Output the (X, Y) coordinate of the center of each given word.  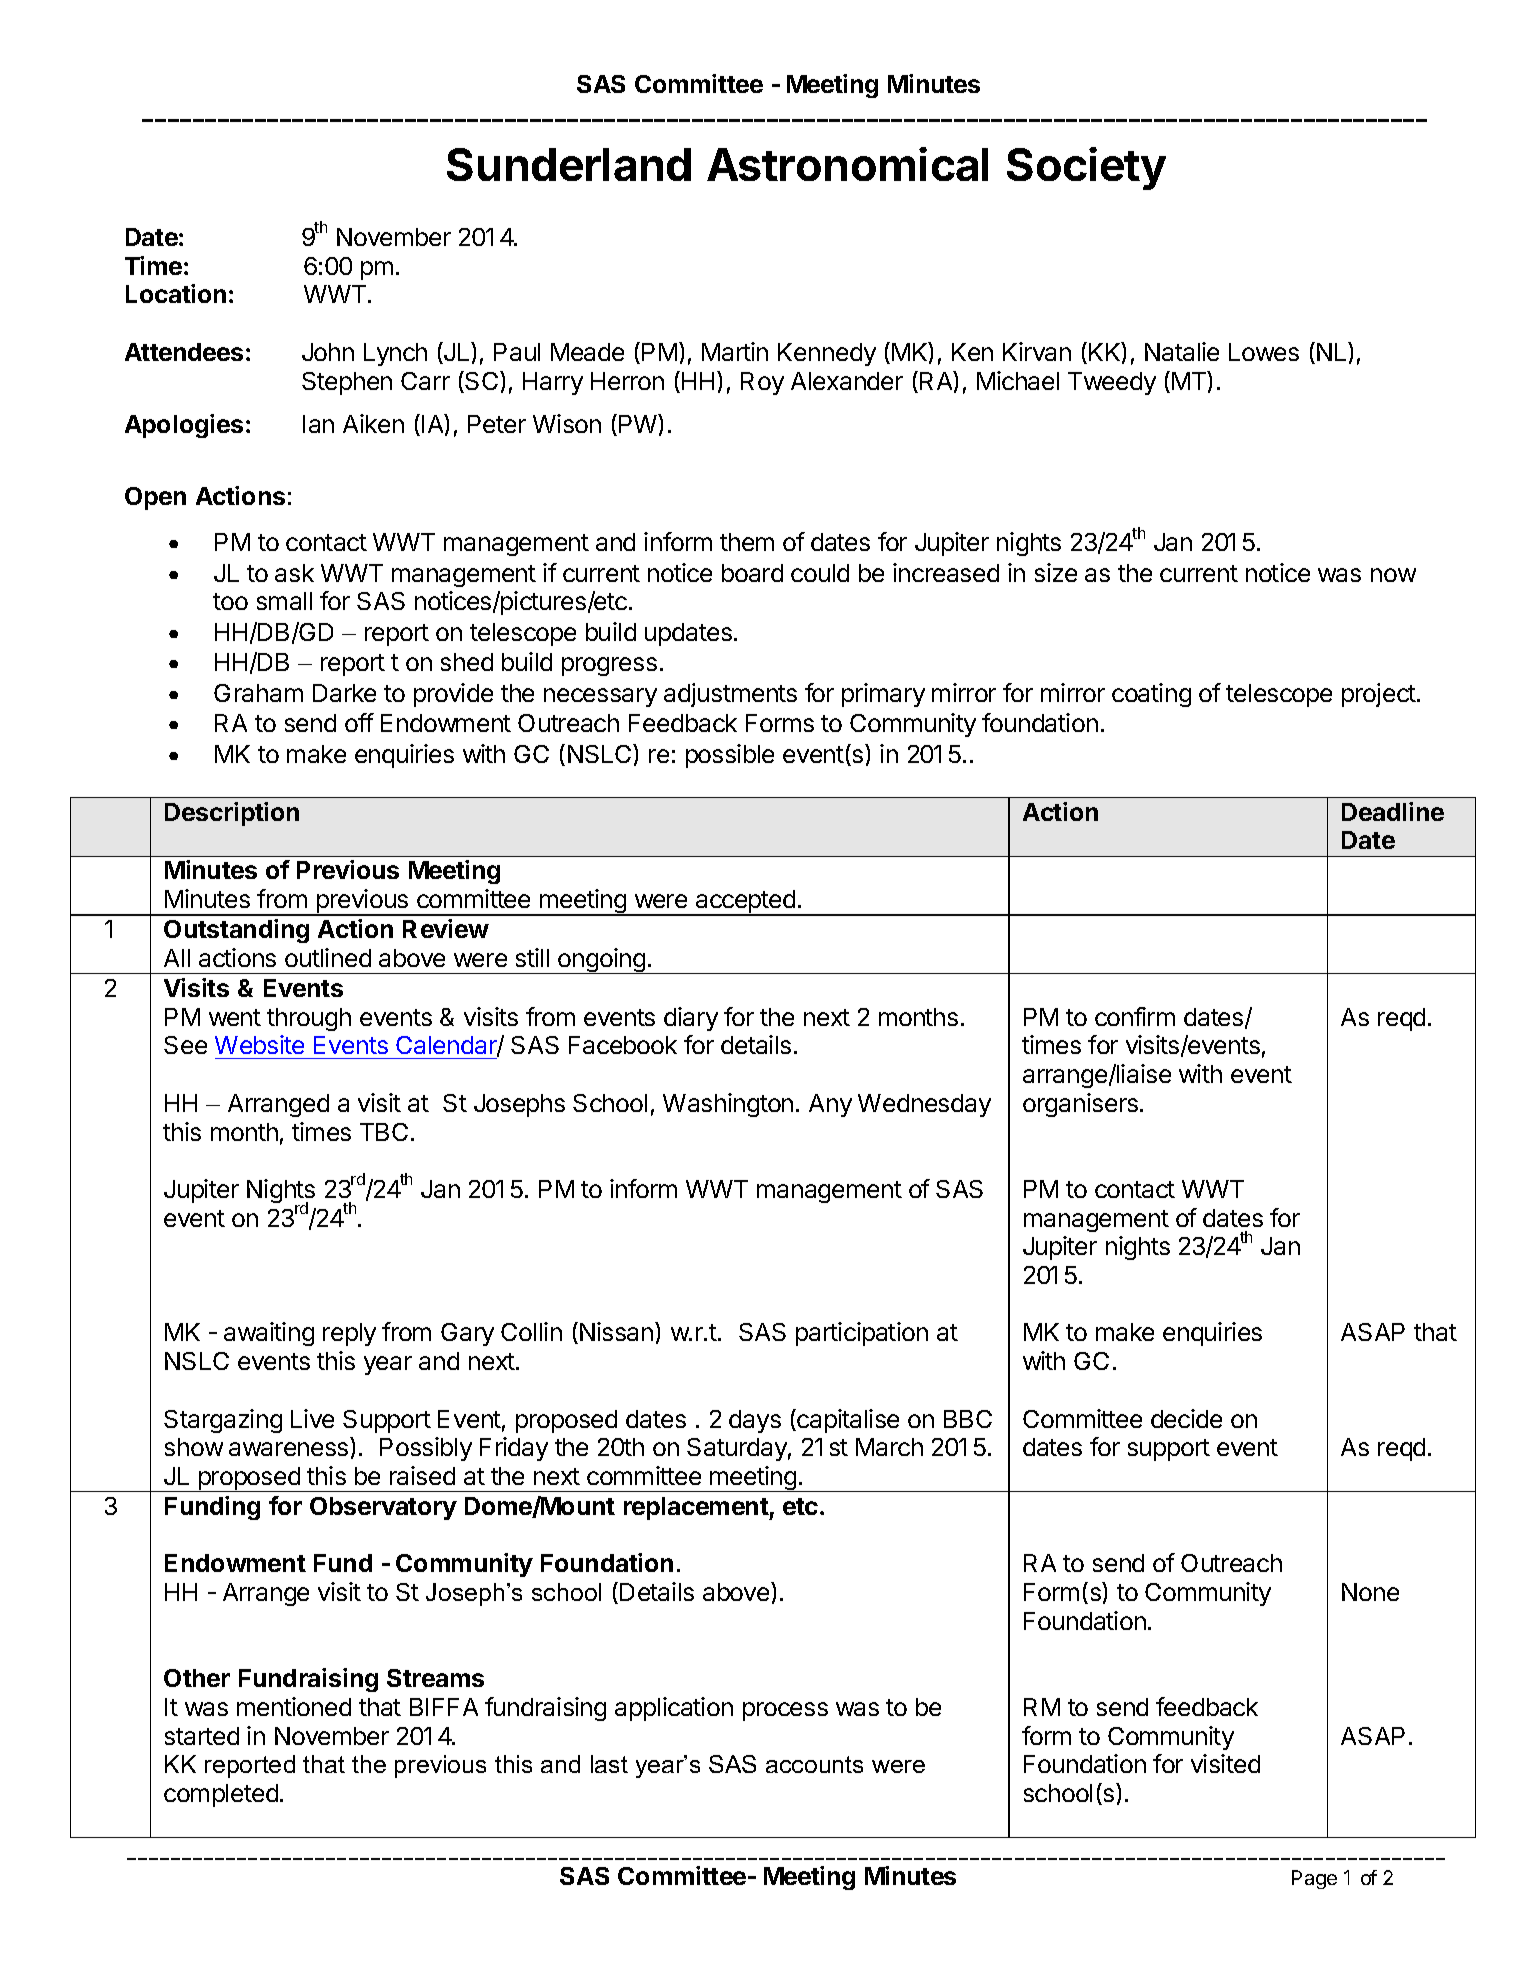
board (752, 573)
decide (1186, 1418)
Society (1086, 168)
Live (312, 1418)
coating (1151, 695)
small (284, 601)
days (755, 1421)
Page (1314, 1879)
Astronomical (847, 164)
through (309, 1019)
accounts (814, 1764)
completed (221, 1795)
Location (176, 293)
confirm (1135, 1016)
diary (691, 1019)
